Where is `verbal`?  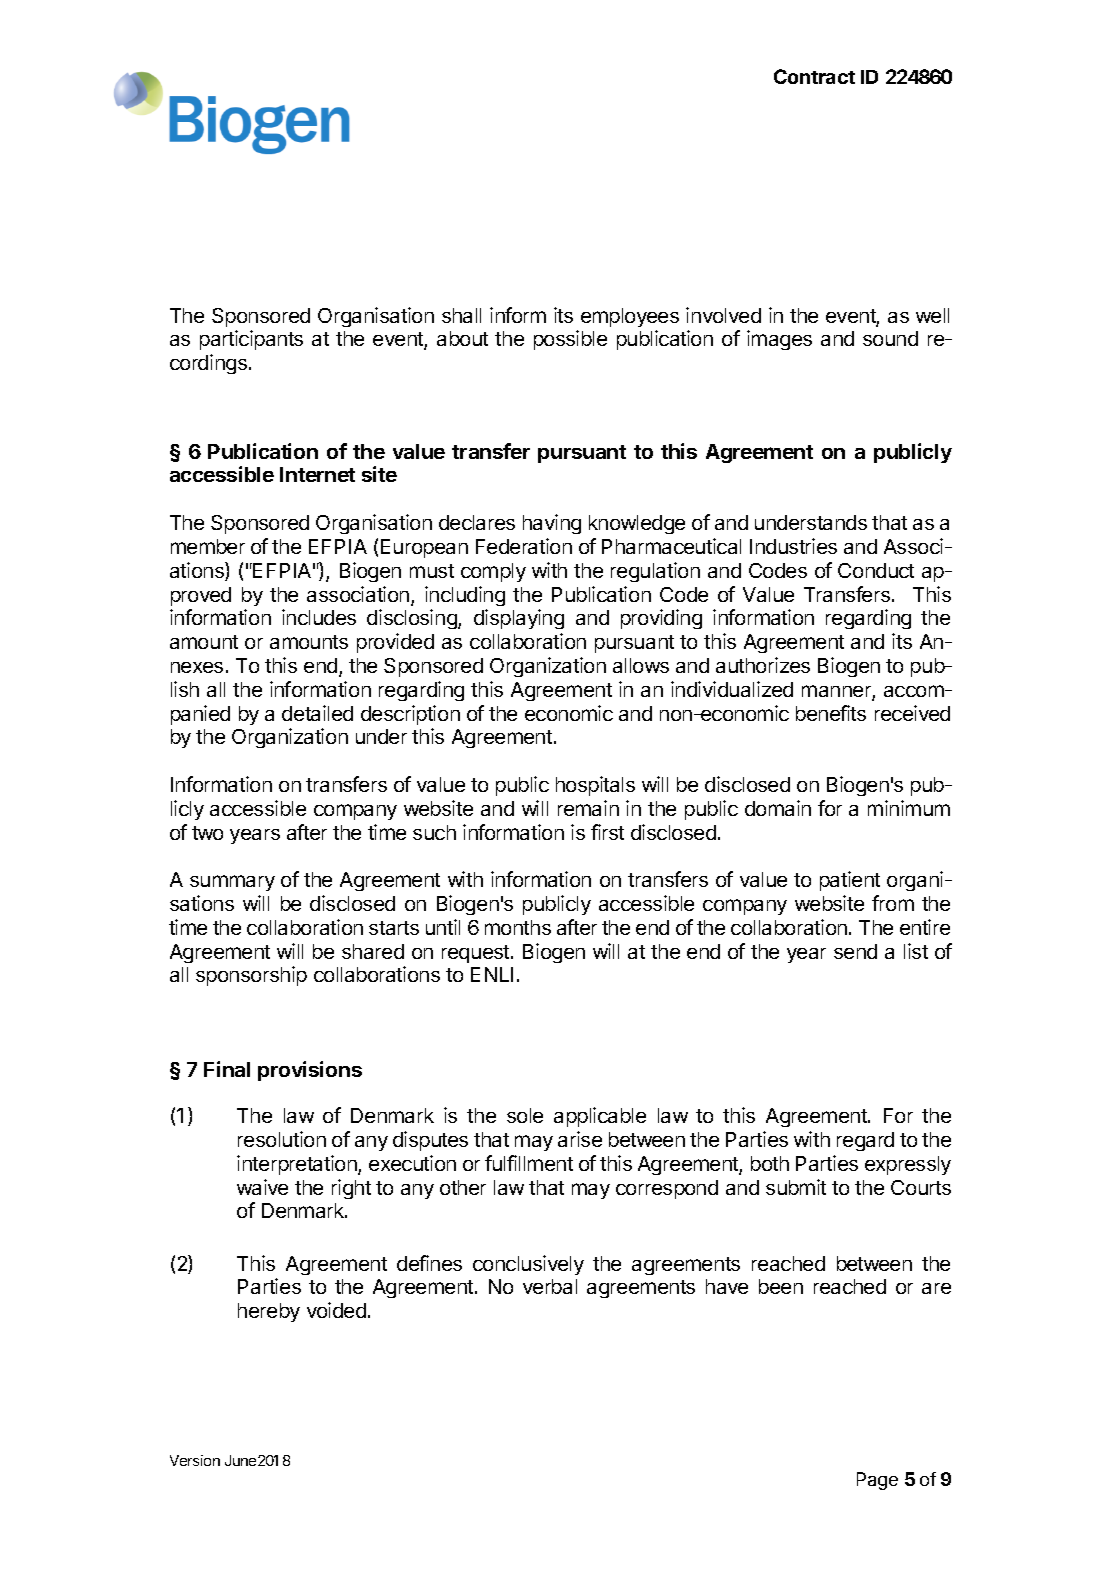 verbal is located at coordinates (550, 1286).
